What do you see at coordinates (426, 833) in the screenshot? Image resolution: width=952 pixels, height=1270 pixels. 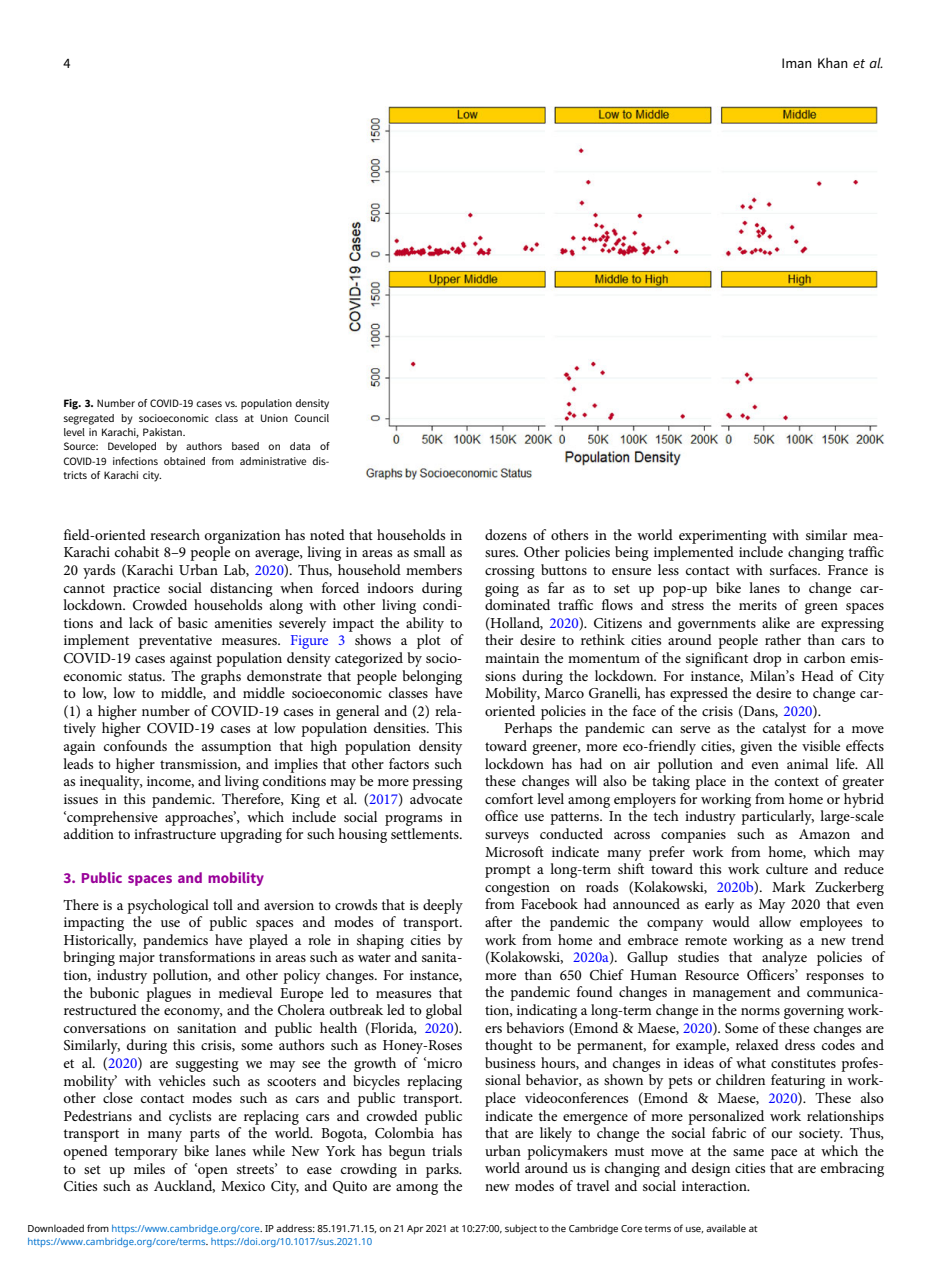 I see `settlements` at bounding box center [426, 833].
